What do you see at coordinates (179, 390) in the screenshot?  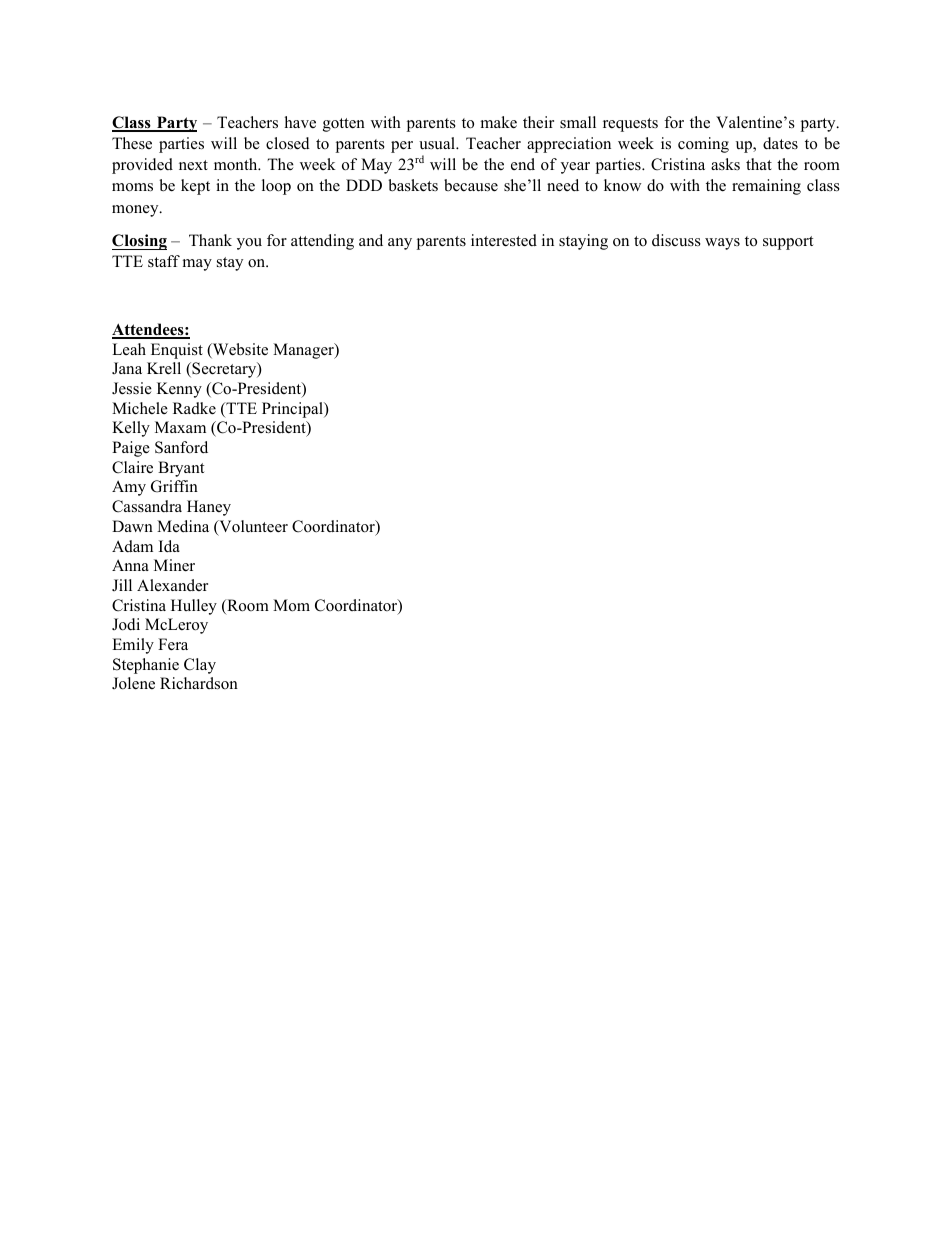 I see `Kenny` at bounding box center [179, 390].
